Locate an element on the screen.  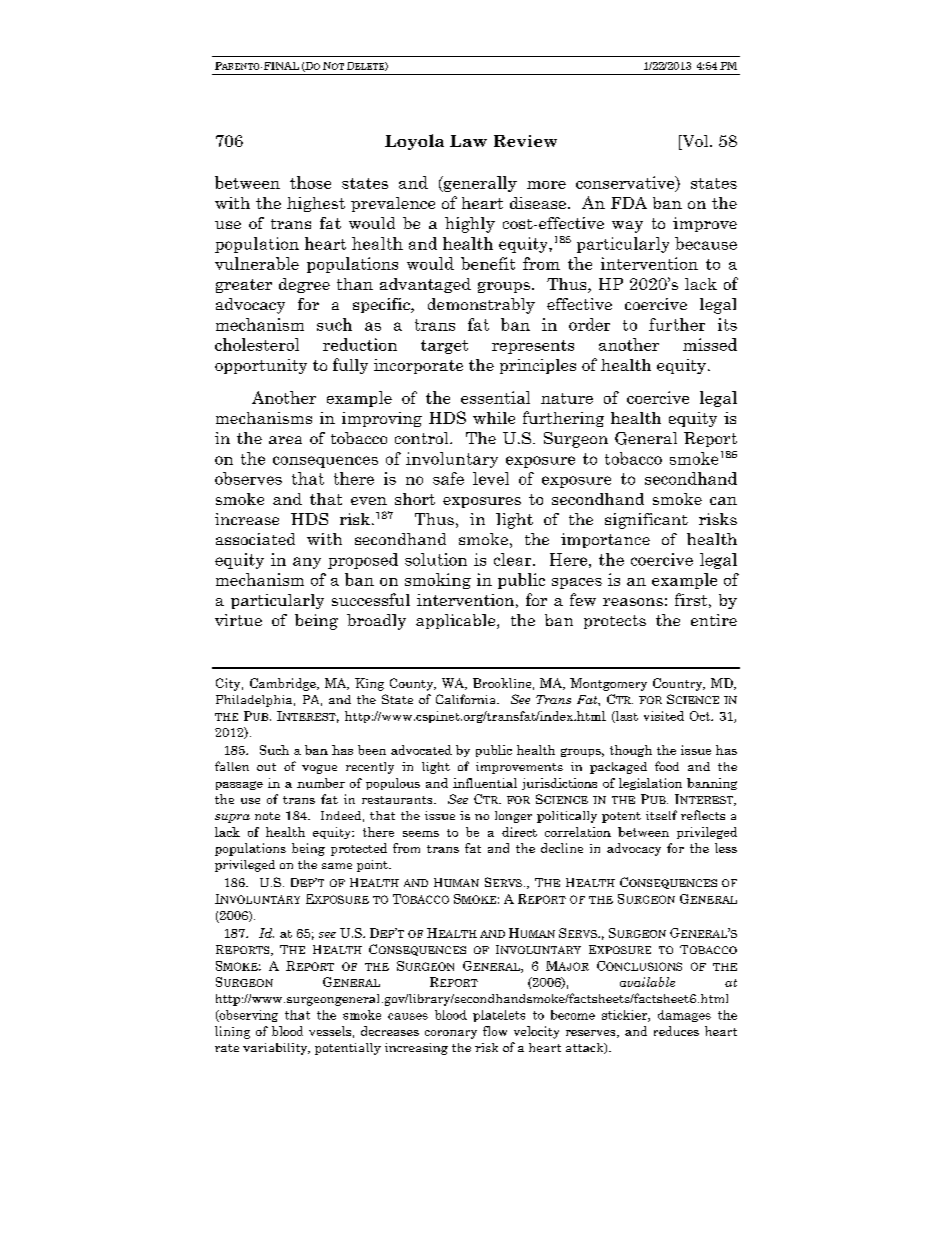
reasons is located at coordinates (633, 602).
